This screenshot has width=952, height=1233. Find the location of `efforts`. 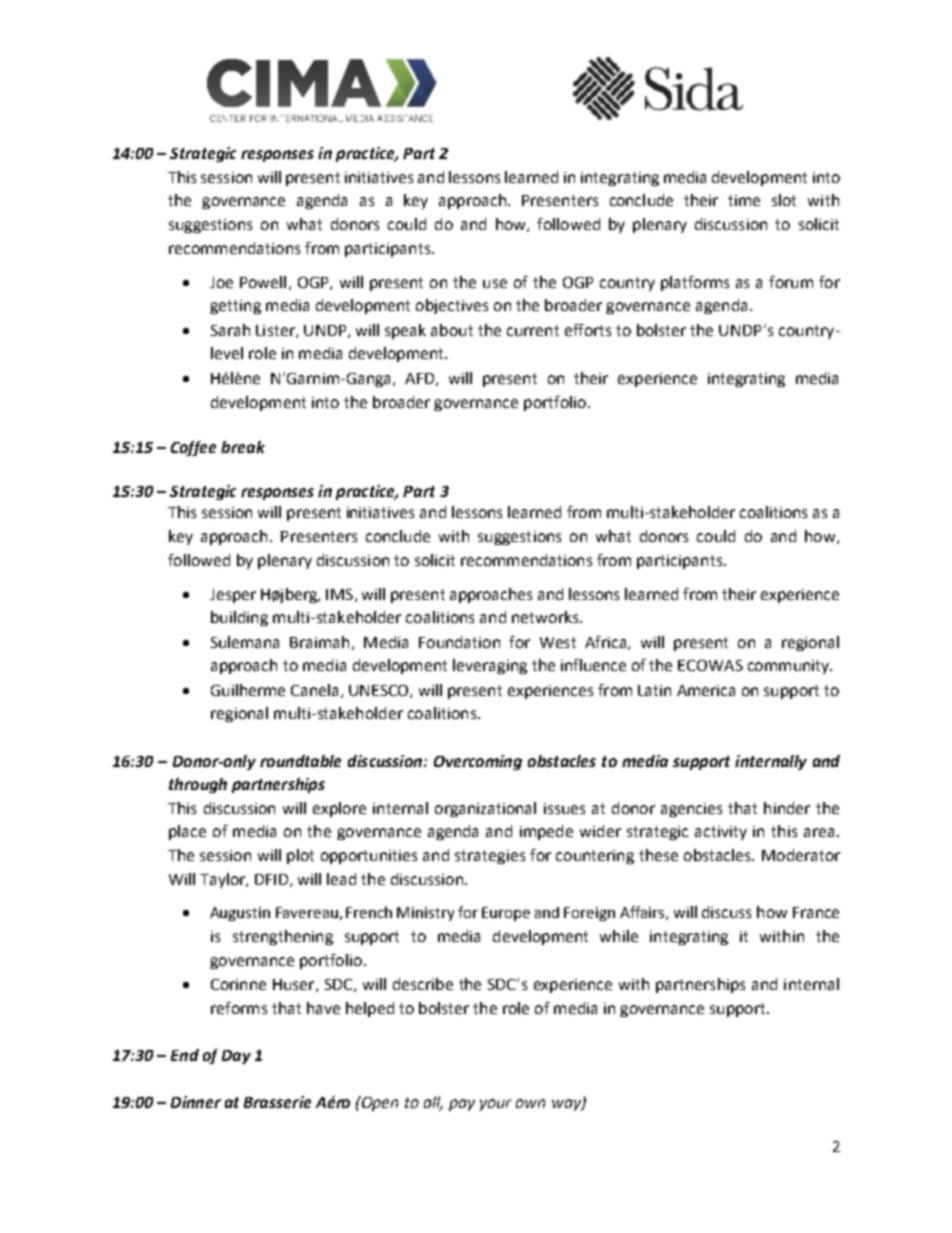

efforts is located at coordinates (588, 330).
